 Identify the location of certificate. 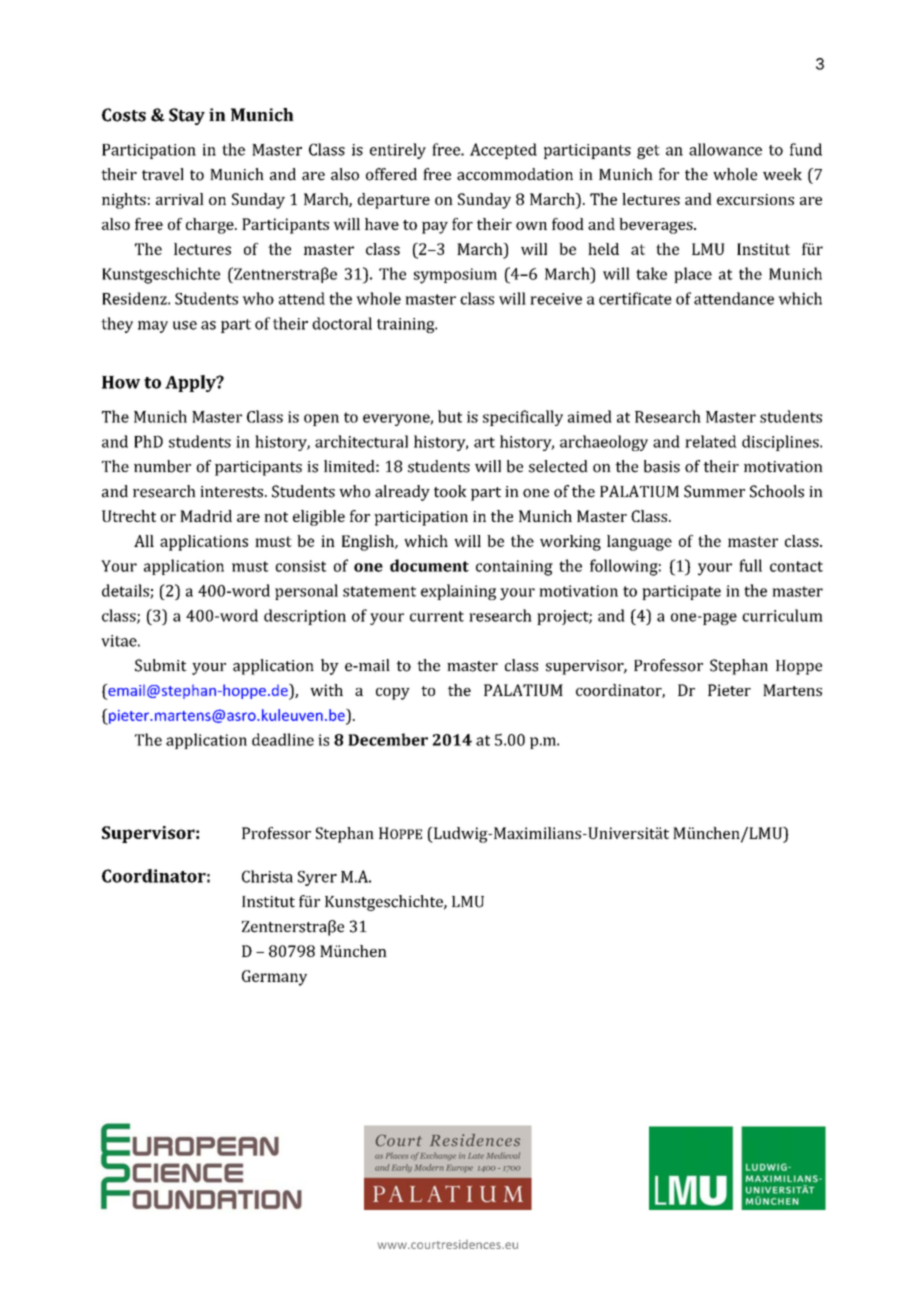
(635, 298).
